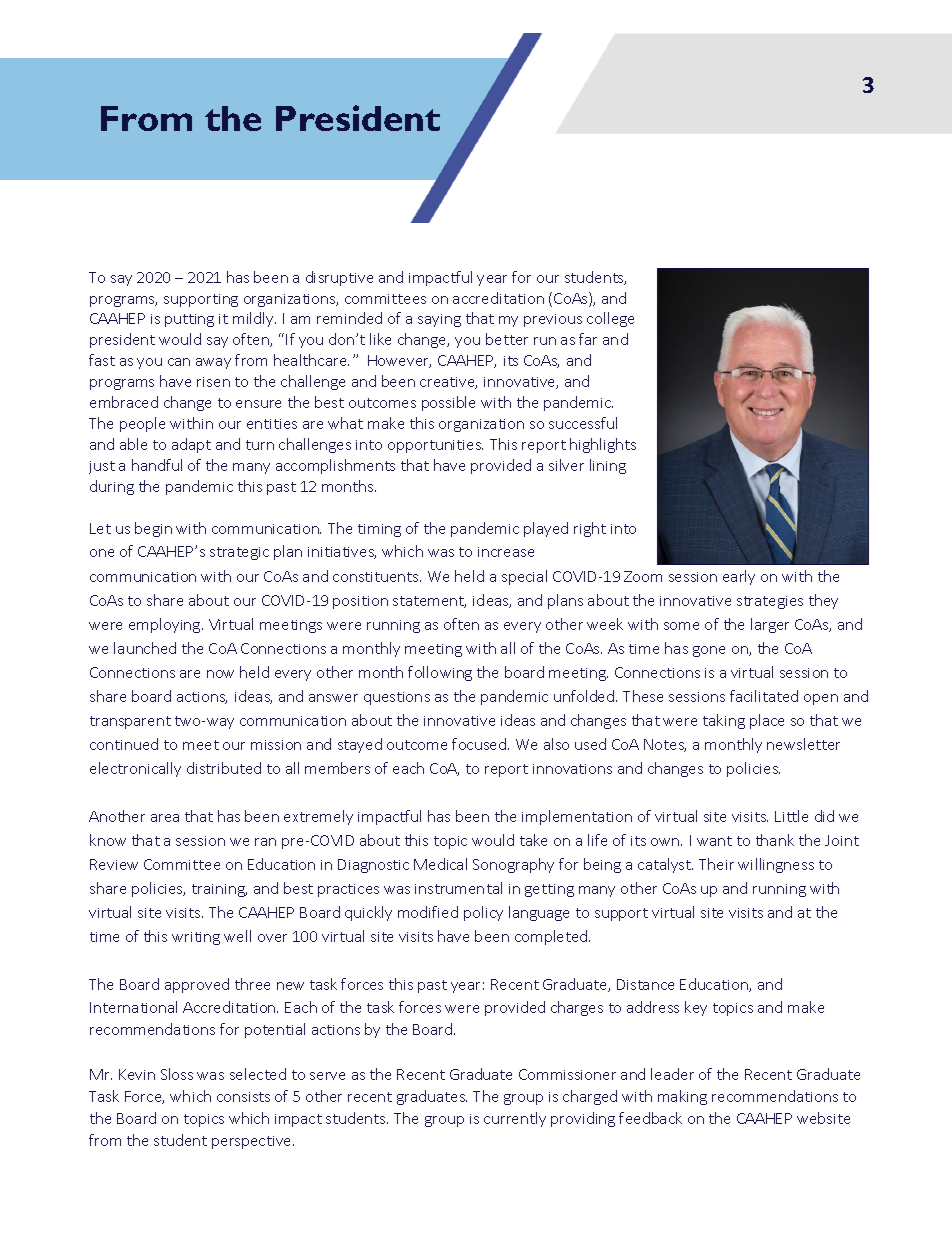 The width and height of the image is (952, 1233). Describe the element at coordinates (189, 320) in the image. I see `putting` at that location.
